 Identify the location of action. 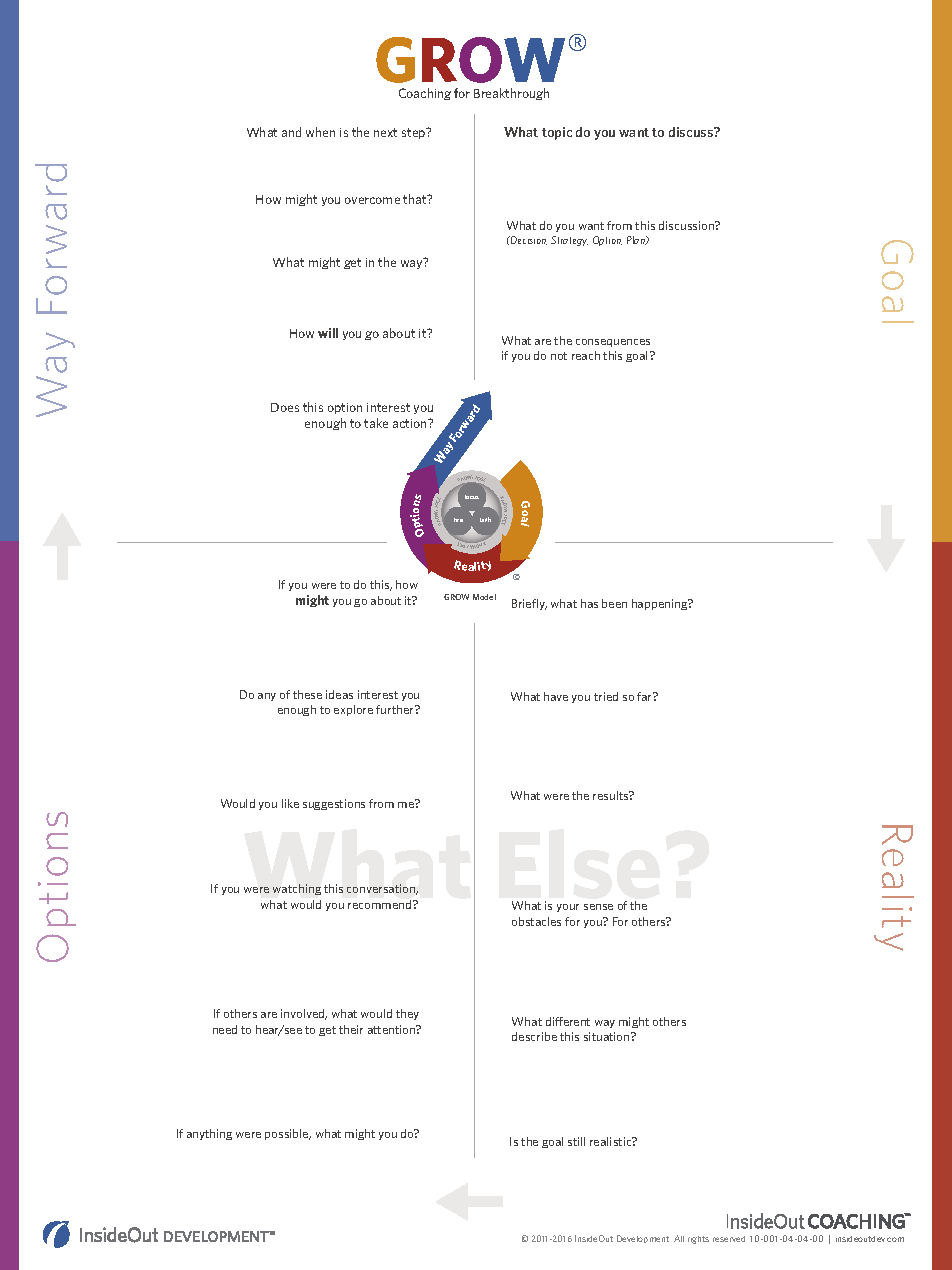
(411, 423).
